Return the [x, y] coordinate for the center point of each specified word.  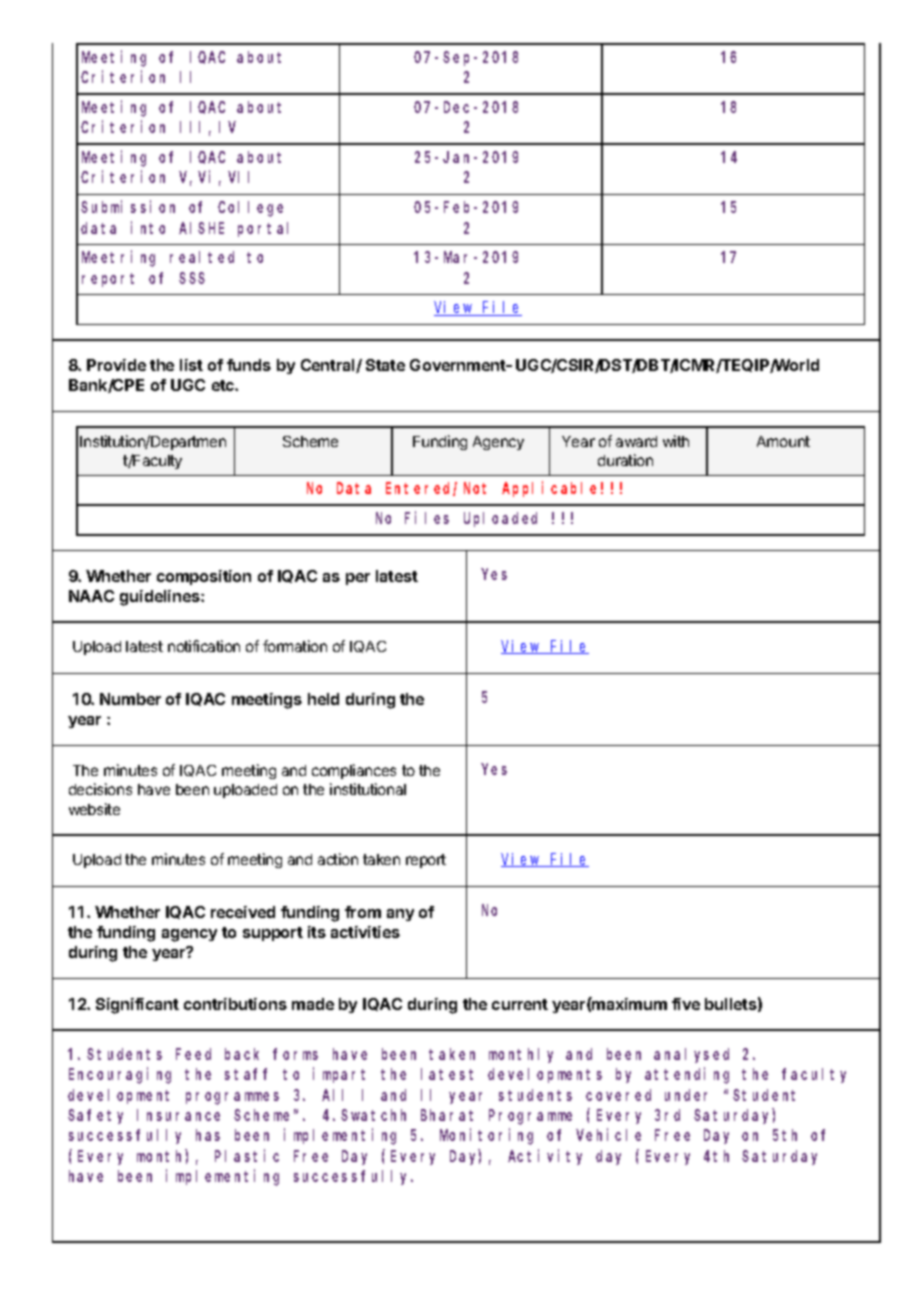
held [323, 699]
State [385, 365]
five [686, 1004]
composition [204, 577]
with [676, 441]
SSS [192, 278]
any [400, 915]
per [358, 579]
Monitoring [486, 1137]
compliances [354, 771]
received [243, 912]
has [208, 1135]
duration [625, 460]
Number [130, 699]
